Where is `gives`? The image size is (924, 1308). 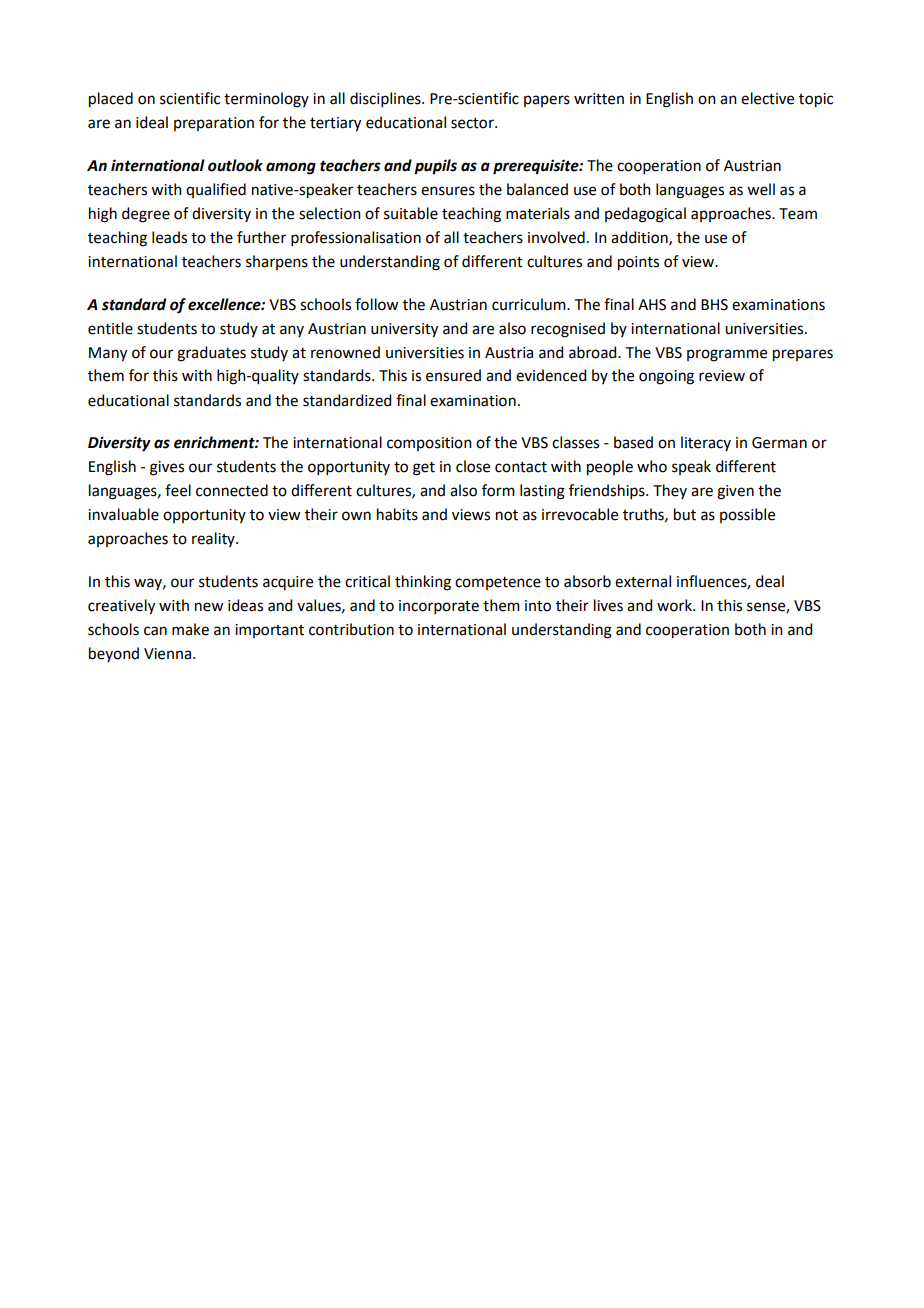
gives is located at coordinates (167, 468).
